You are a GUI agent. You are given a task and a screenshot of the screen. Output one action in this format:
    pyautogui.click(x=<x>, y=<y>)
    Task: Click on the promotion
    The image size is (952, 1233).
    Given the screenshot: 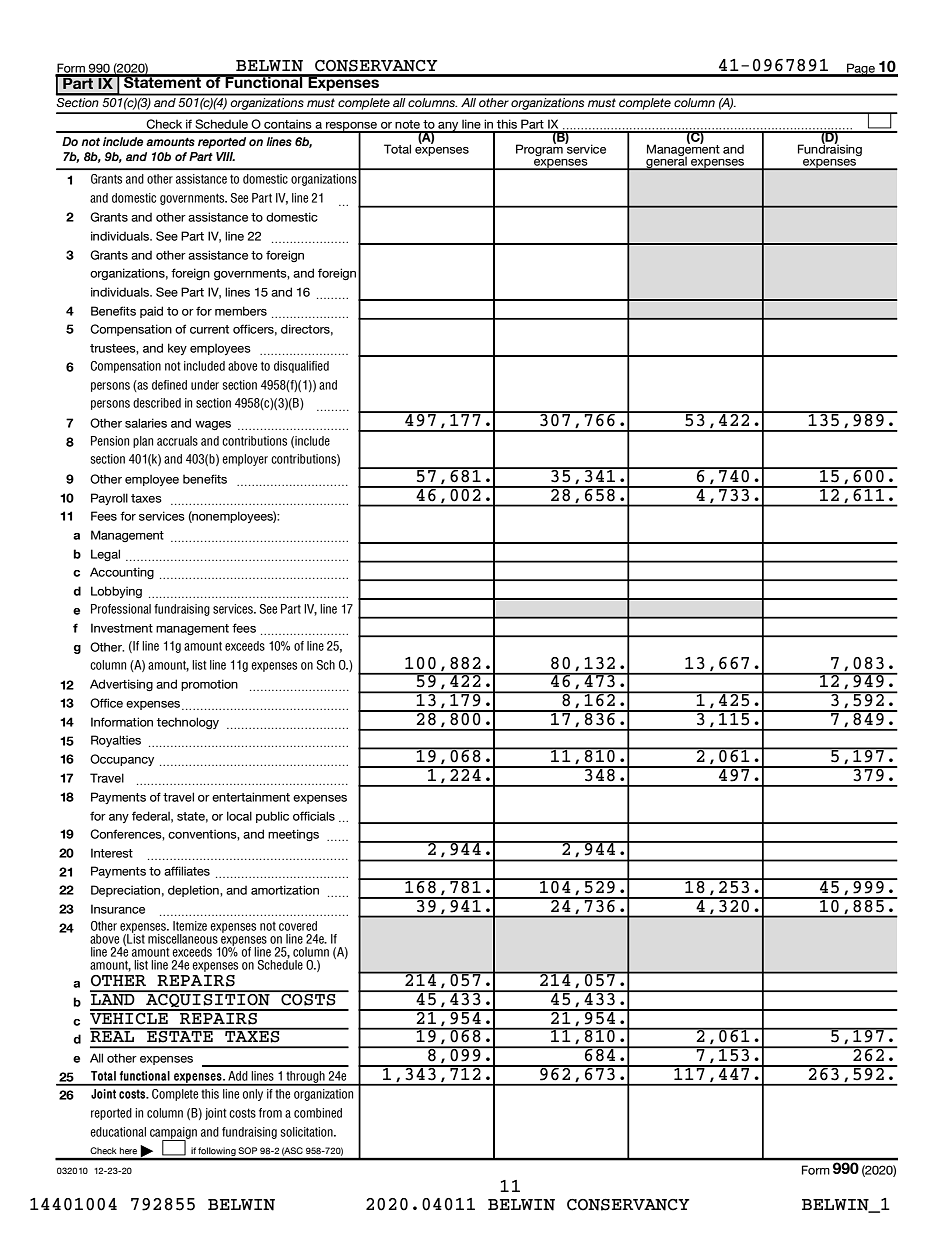 What is the action you would take?
    pyautogui.click(x=209, y=685)
